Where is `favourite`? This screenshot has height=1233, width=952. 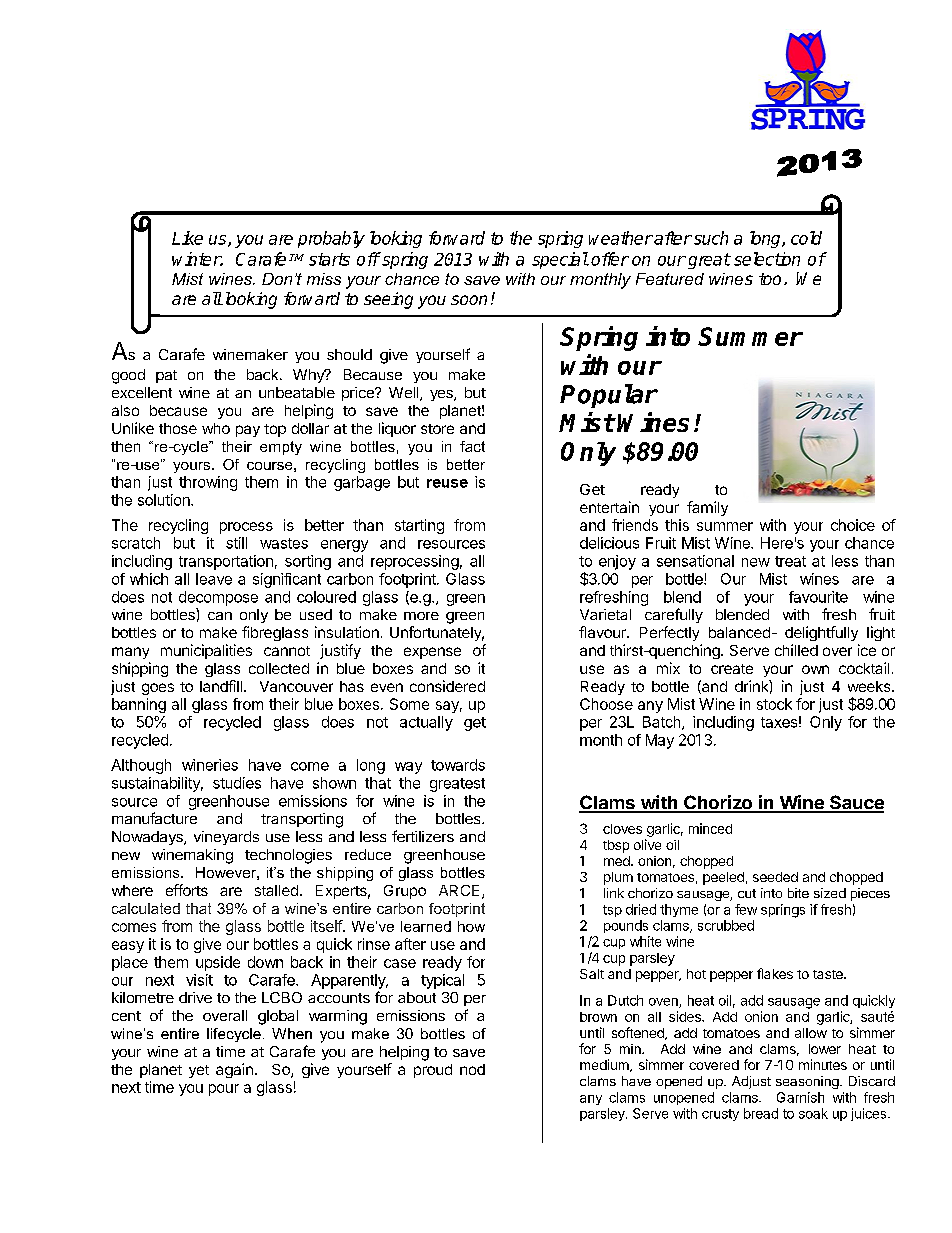 favourite is located at coordinates (818, 597).
